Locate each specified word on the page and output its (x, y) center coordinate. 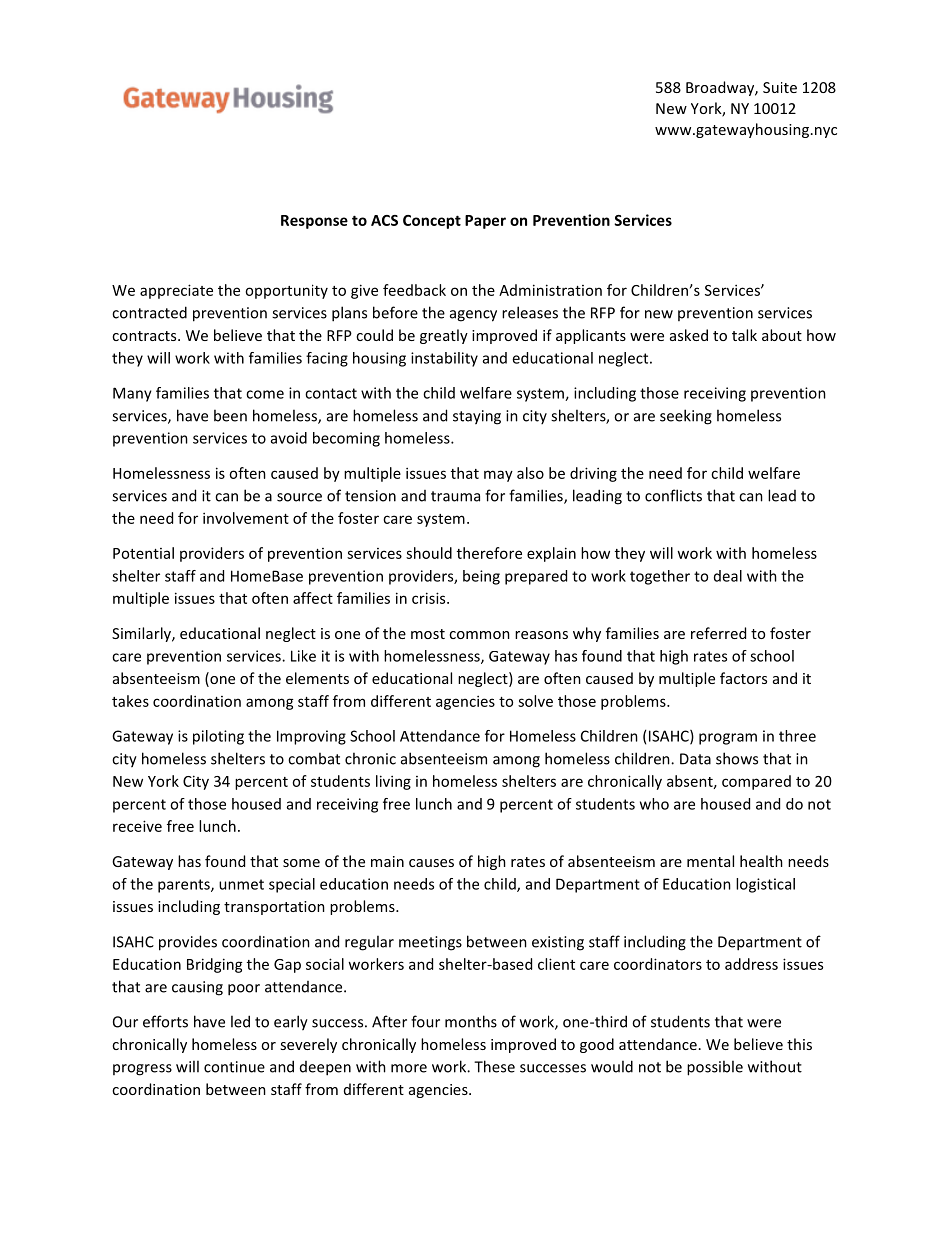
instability (444, 359)
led (240, 1021)
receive (137, 826)
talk (744, 335)
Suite (780, 87)
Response (314, 222)
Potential (143, 553)
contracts (145, 336)
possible (715, 1068)
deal (728, 576)
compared (756, 782)
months (471, 1021)
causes (431, 863)
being (481, 577)
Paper (485, 222)
